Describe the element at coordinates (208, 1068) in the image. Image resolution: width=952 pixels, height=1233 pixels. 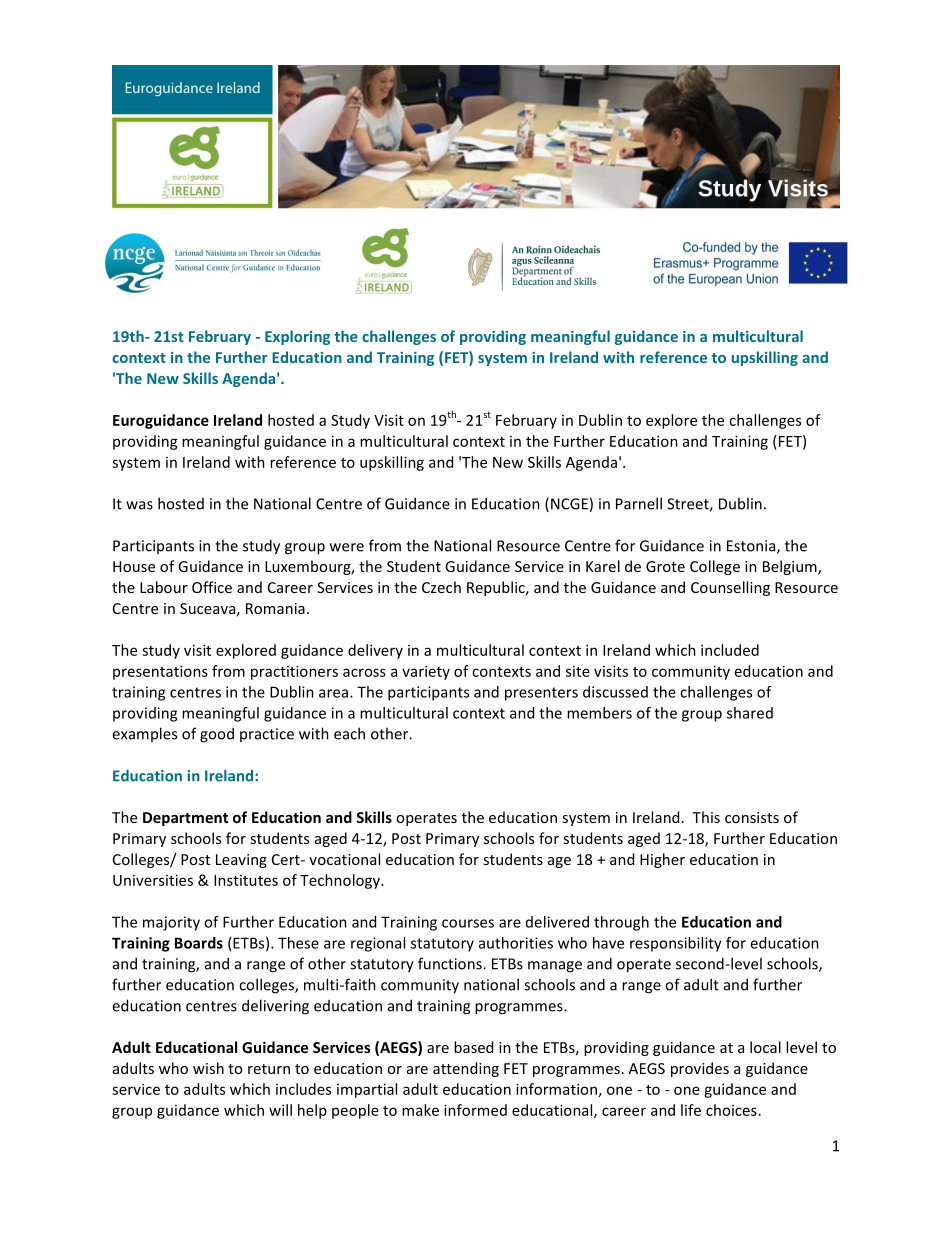
I see `wish` at that location.
